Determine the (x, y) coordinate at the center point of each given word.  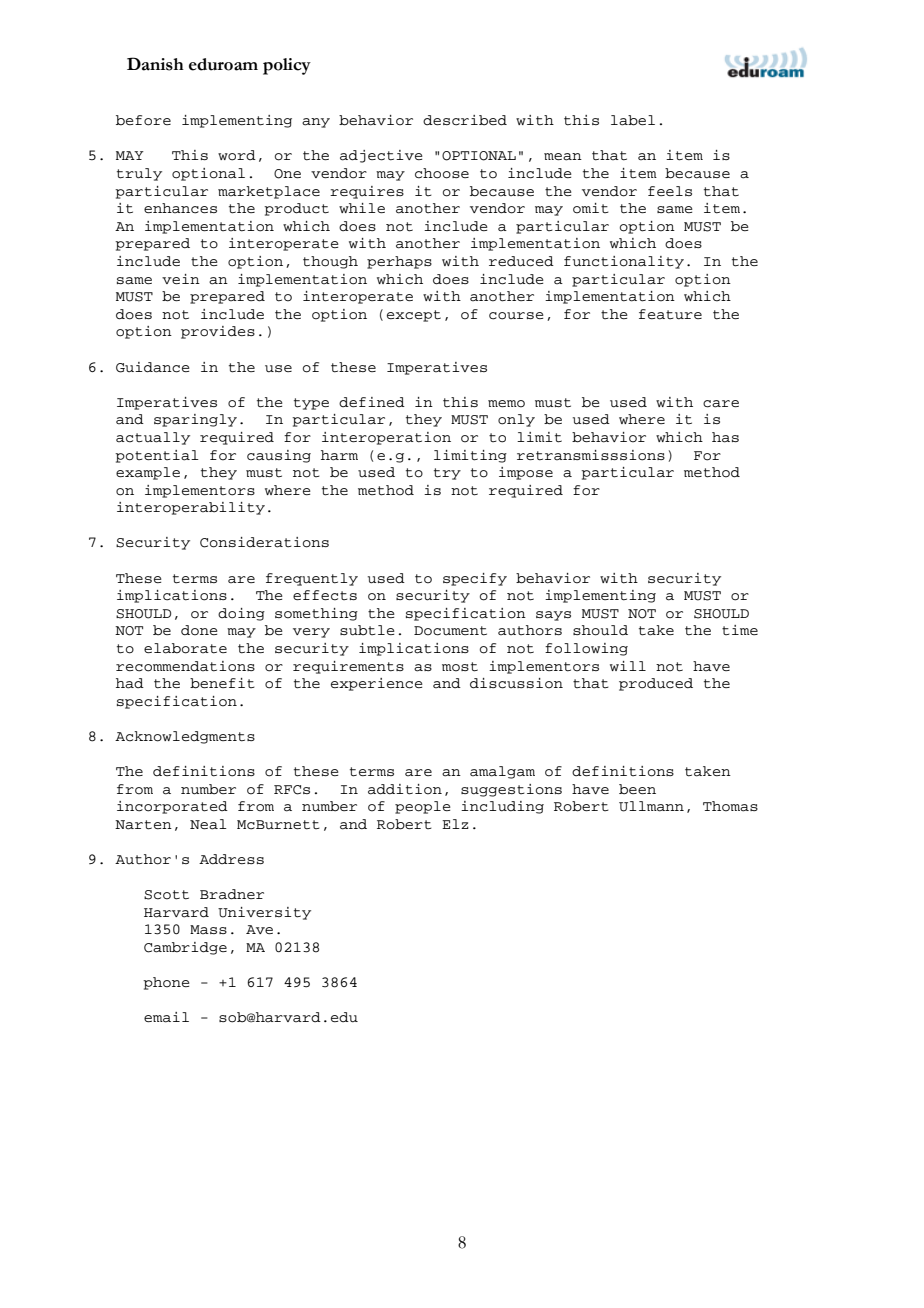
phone (166, 983)
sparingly (195, 420)
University (264, 913)
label (633, 120)
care (721, 404)
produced (656, 684)
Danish (155, 64)
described (465, 120)
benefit (222, 683)
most (460, 667)
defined (372, 402)
